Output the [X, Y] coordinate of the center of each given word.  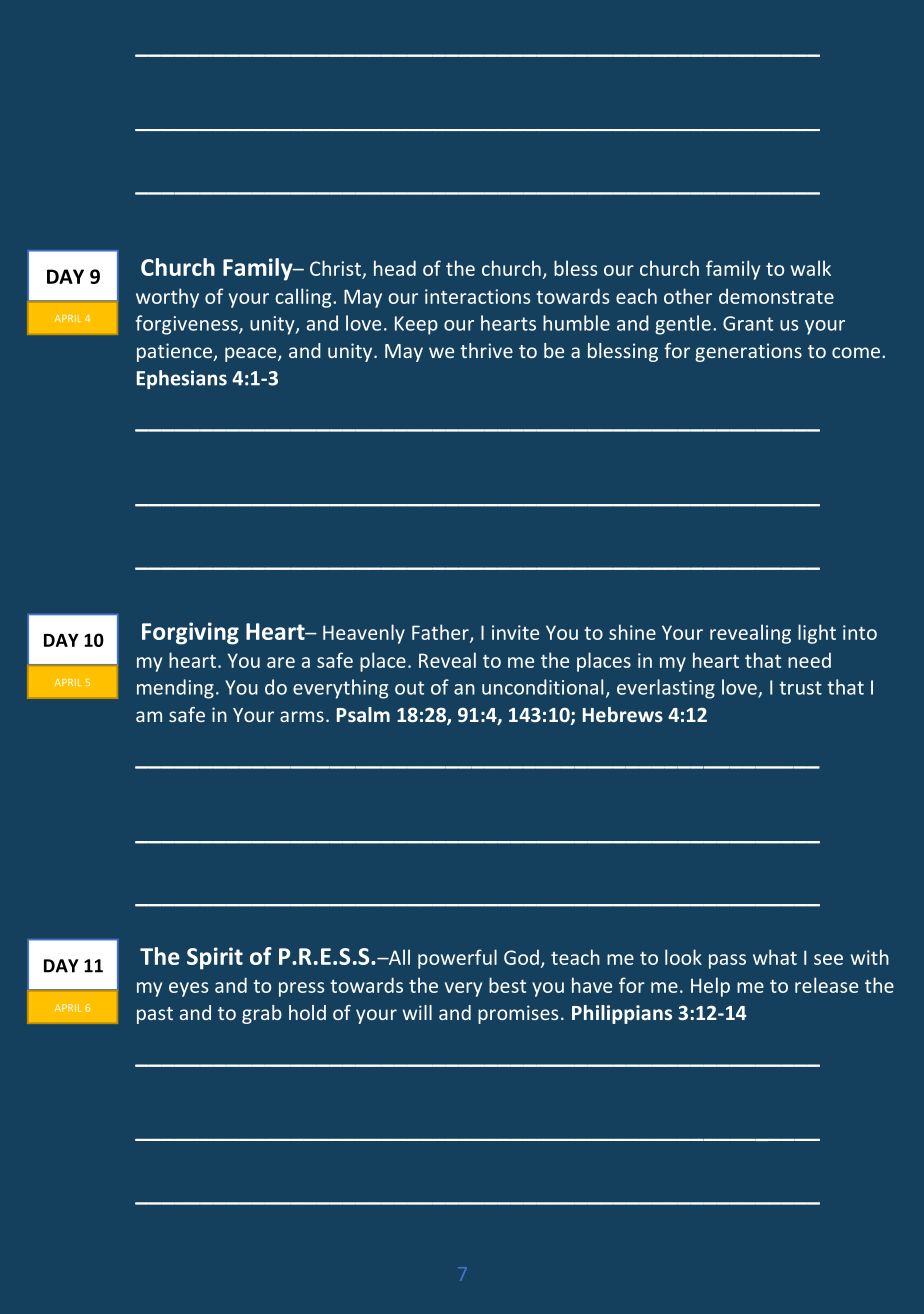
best [507, 985]
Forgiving [190, 633]
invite [515, 632]
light [817, 634]
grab [262, 1014]
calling [304, 298]
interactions [477, 296]
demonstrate [776, 296]
